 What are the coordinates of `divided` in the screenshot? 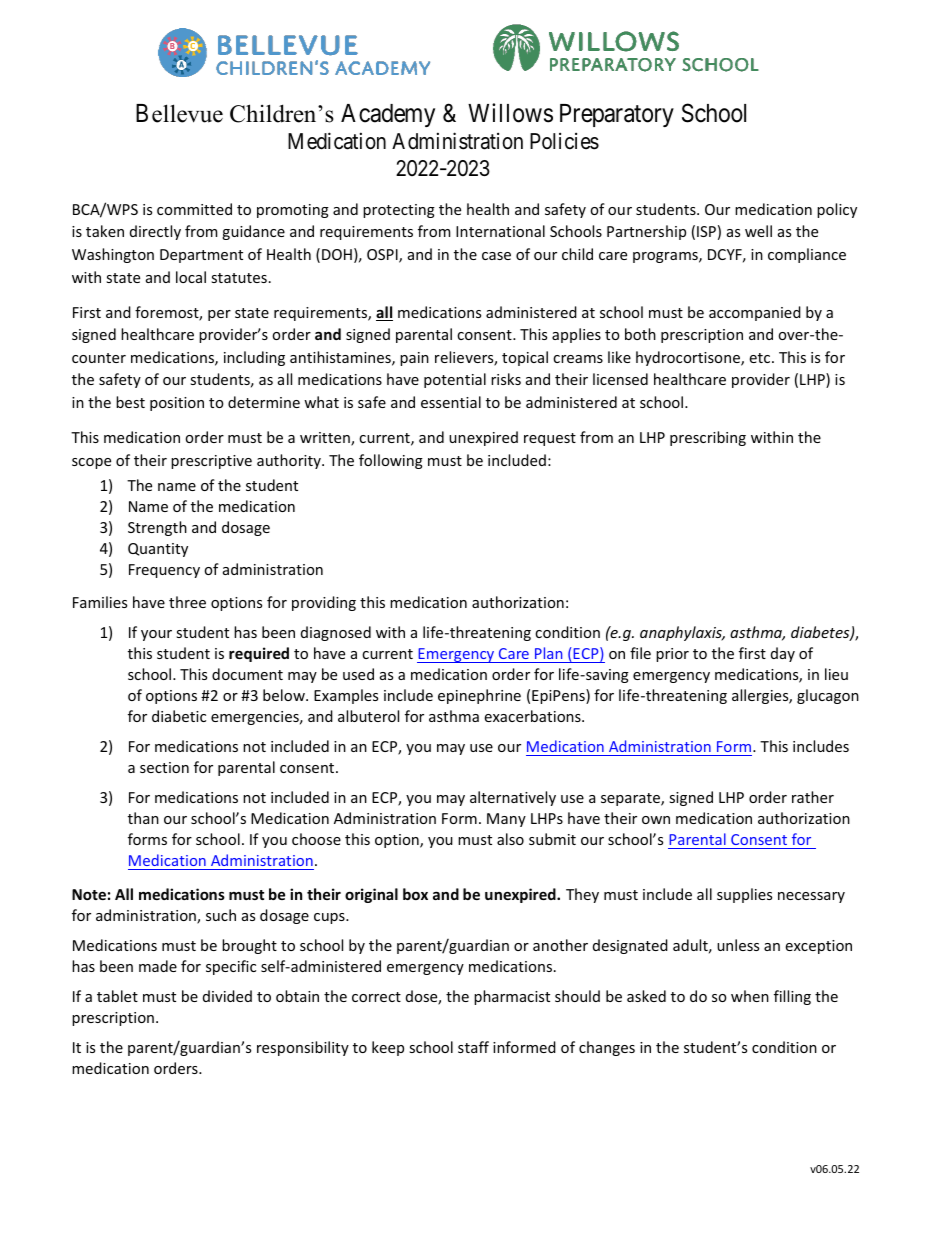 It's located at (227, 996).
